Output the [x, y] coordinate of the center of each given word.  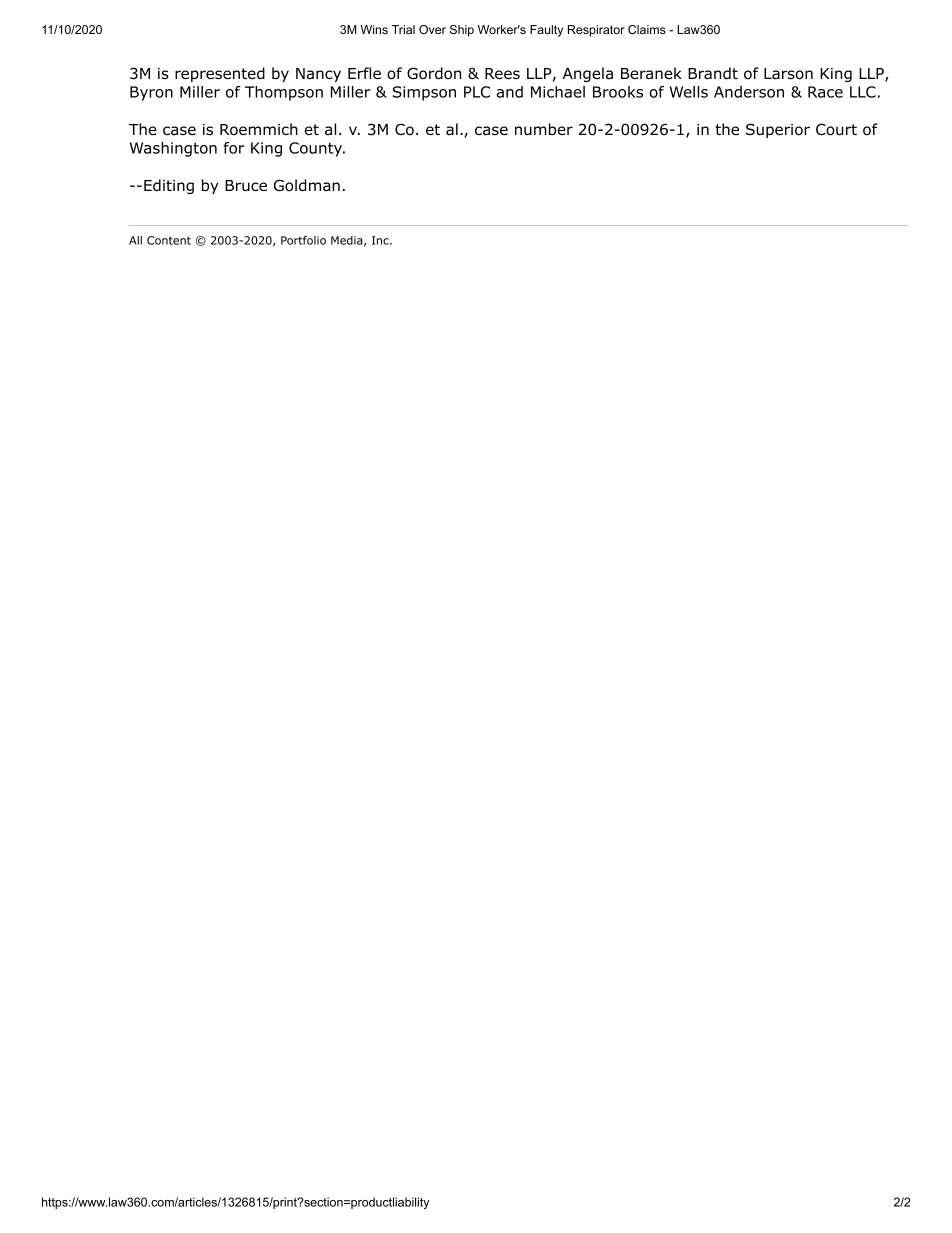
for [234, 148]
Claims [647, 29]
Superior [778, 130]
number [544, 129]
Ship [462, 31]
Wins [374, 29]
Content [169, 240]
